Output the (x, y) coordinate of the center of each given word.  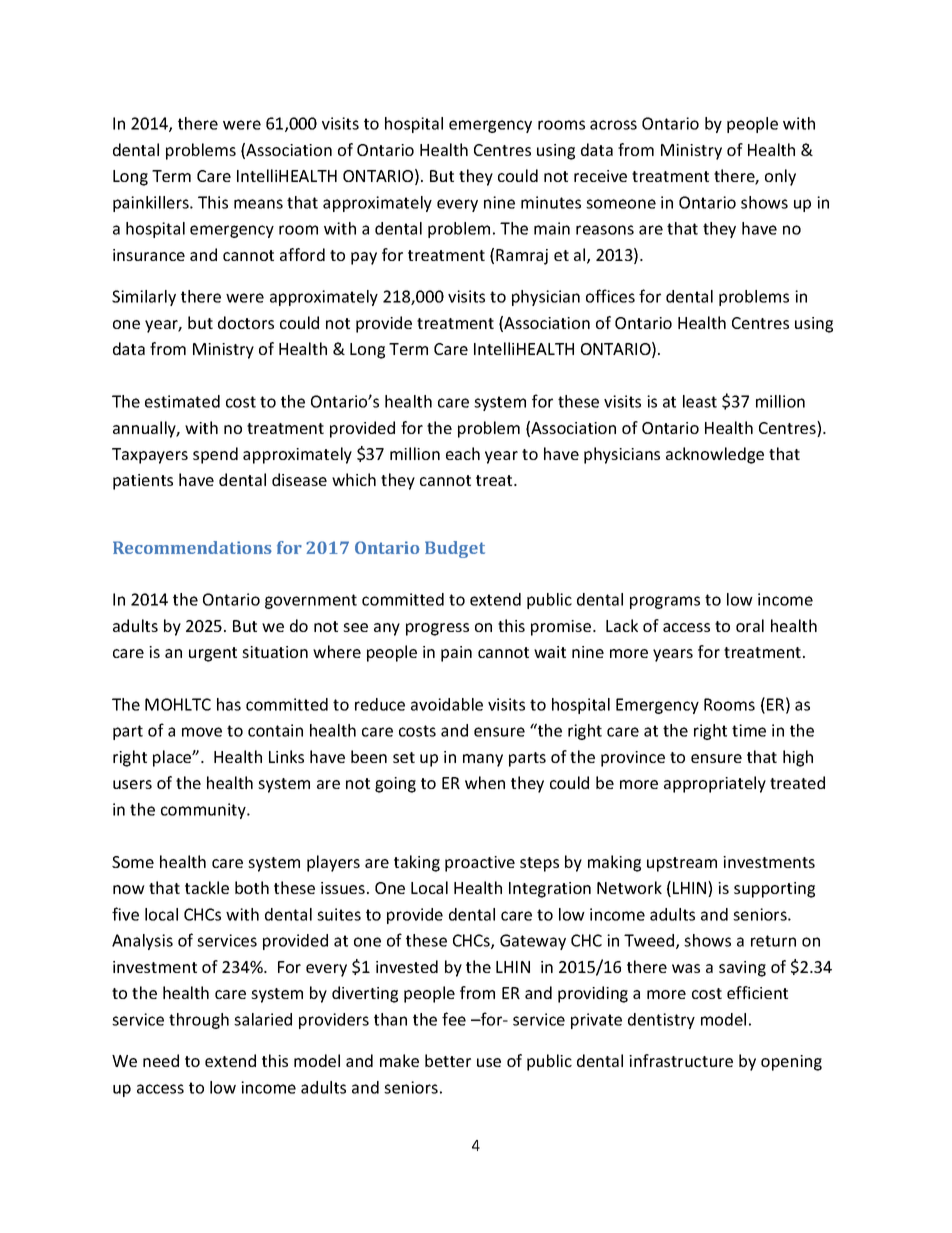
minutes (551, 202)
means (258, 204)
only (780, 177)
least (700, 401)
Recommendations (192, 547)
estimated (182, 401)
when (485, 782)
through (199, 1021)
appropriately (715, 784)
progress (437, 629)
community (204, 811)
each (463, 453)
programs (665, 602)
